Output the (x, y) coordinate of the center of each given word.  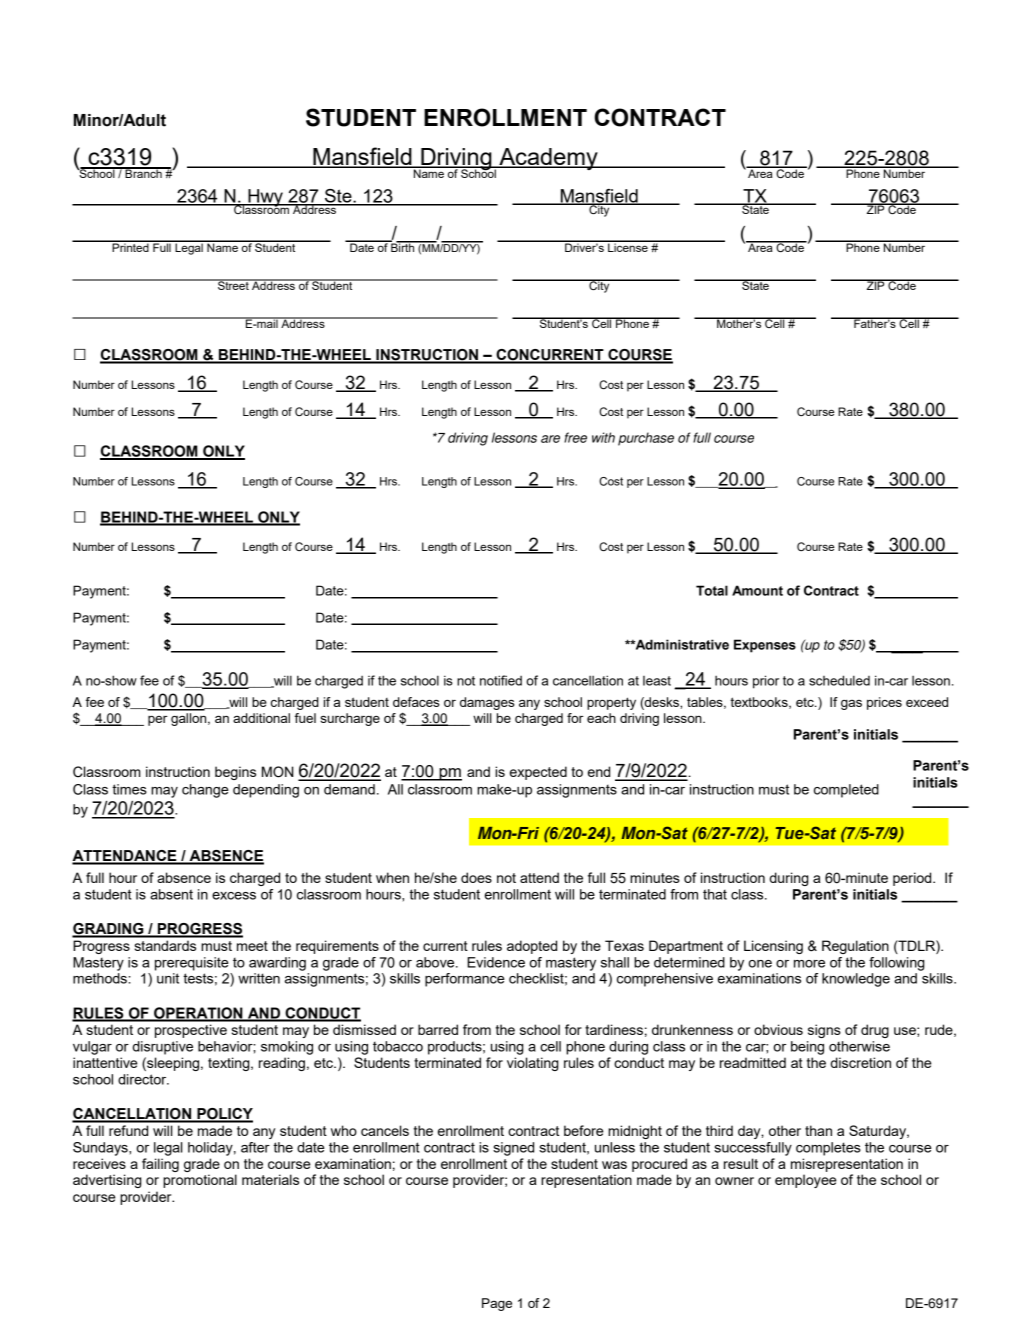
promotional (200, 1181)
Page (497, 1304)
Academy (548, 159)
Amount (757, 590)
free (575, 437)
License (628, 246)
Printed (130, 246)
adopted (532, 947)
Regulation (855, 947)
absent (171, 894)
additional (261, 718)
